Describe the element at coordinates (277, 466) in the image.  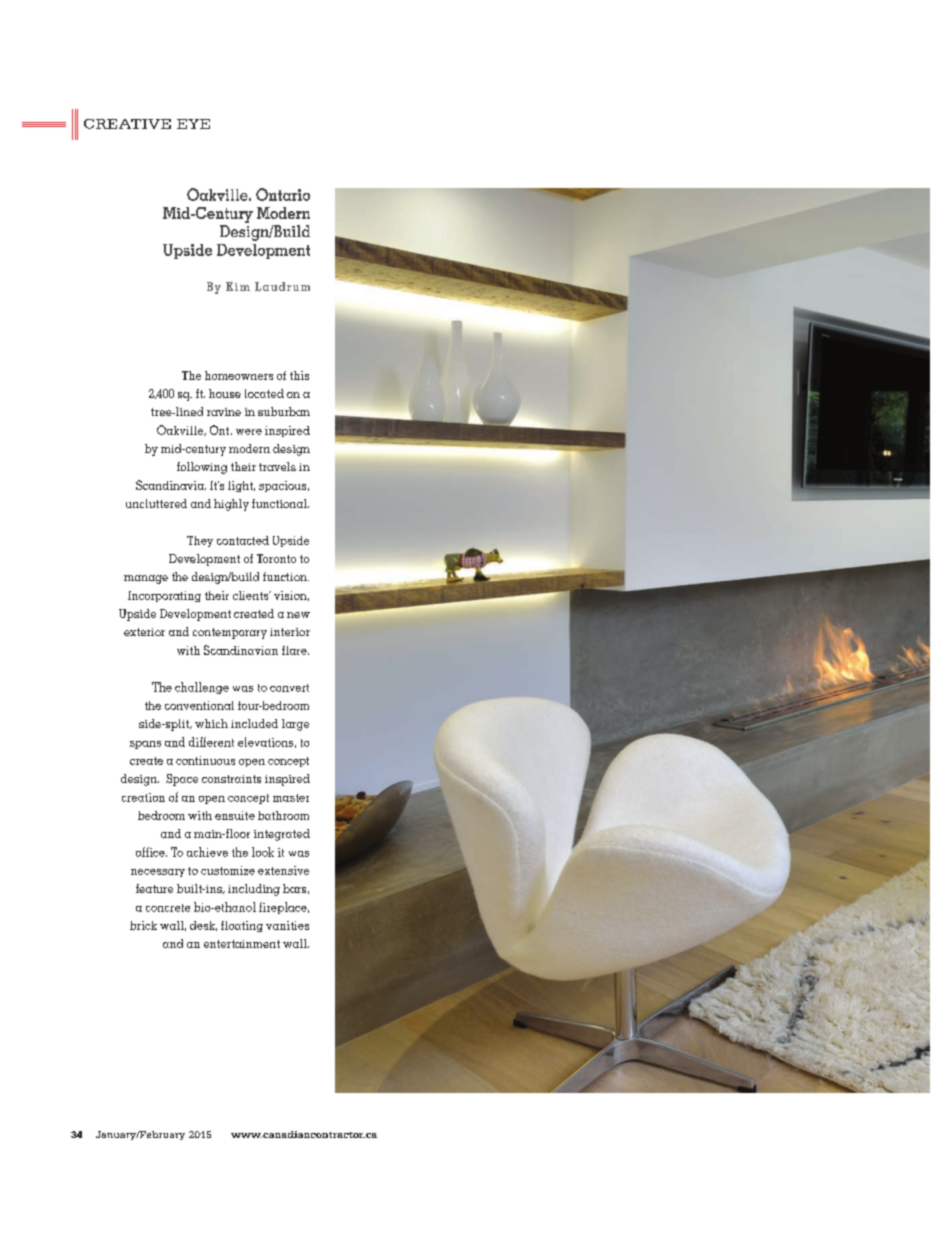
I see `travels` at that location.
